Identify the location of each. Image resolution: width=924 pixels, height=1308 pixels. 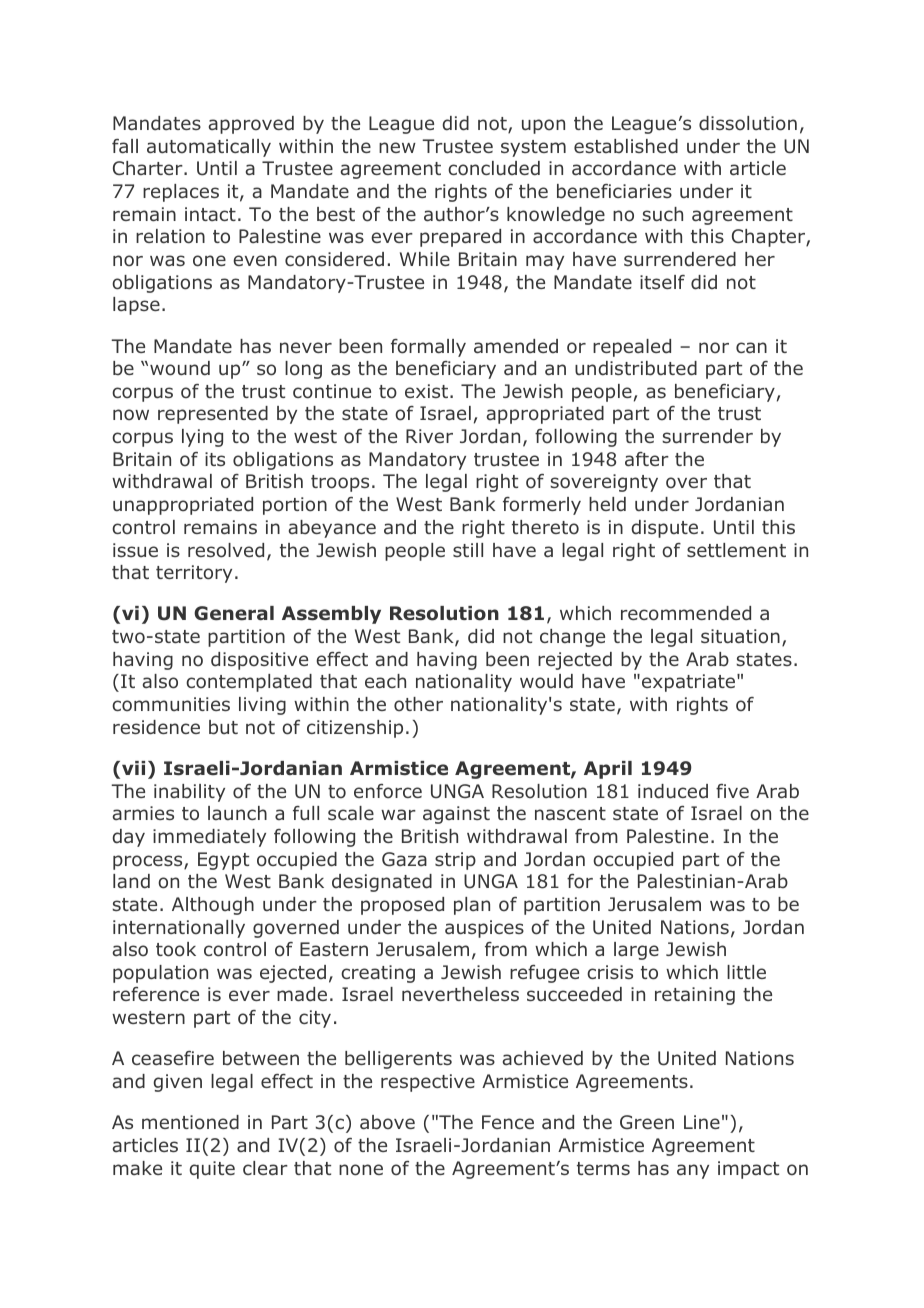
(385, 681).
